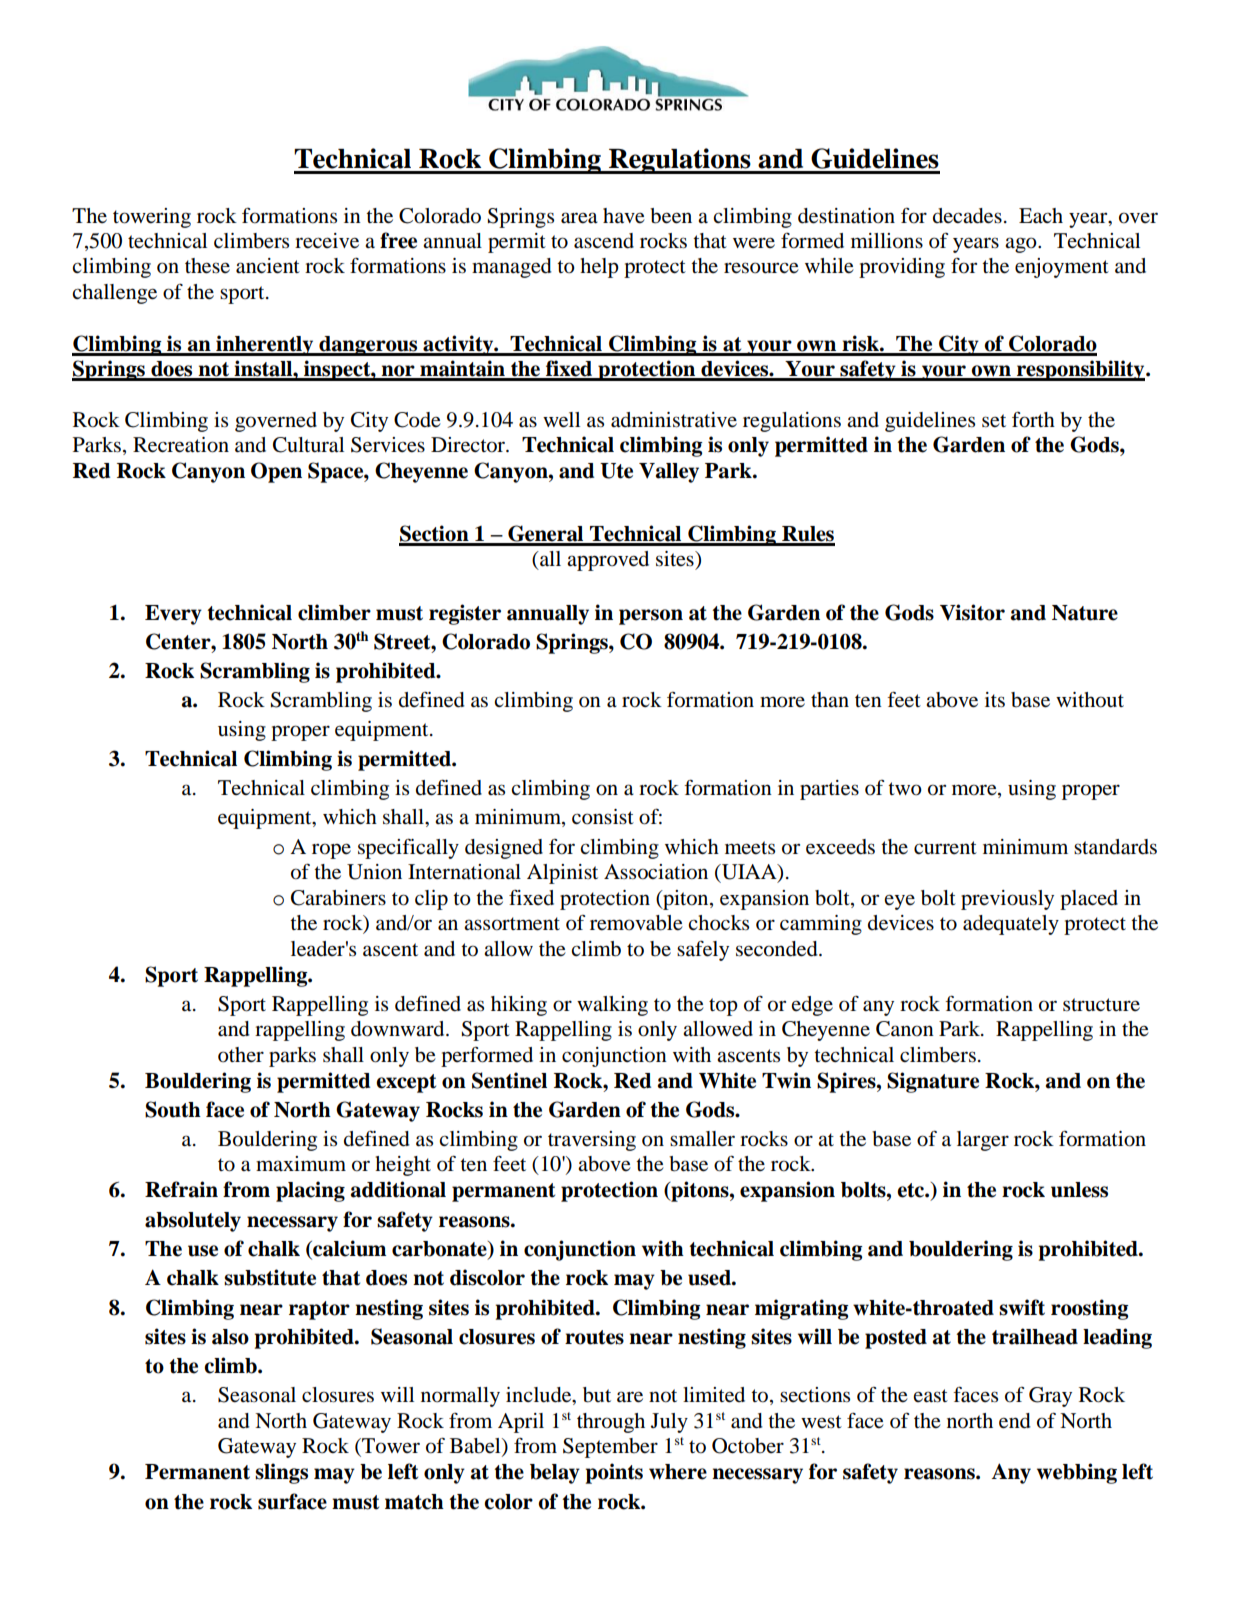  Describe the element at coordinates (173, 615) in the document. I see `Every` at that location.
